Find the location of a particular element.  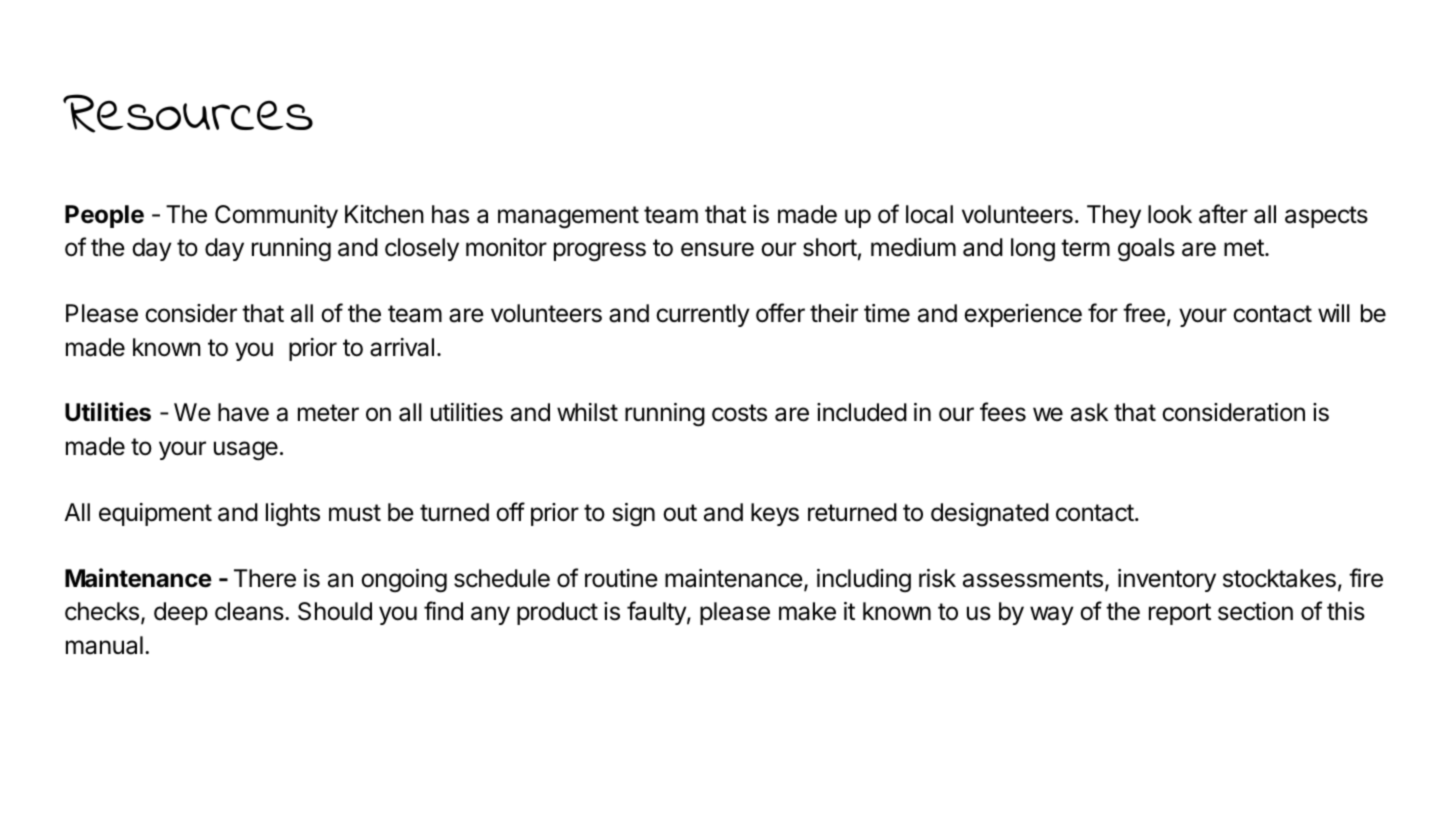

have is located at coordinates (243, 412).
